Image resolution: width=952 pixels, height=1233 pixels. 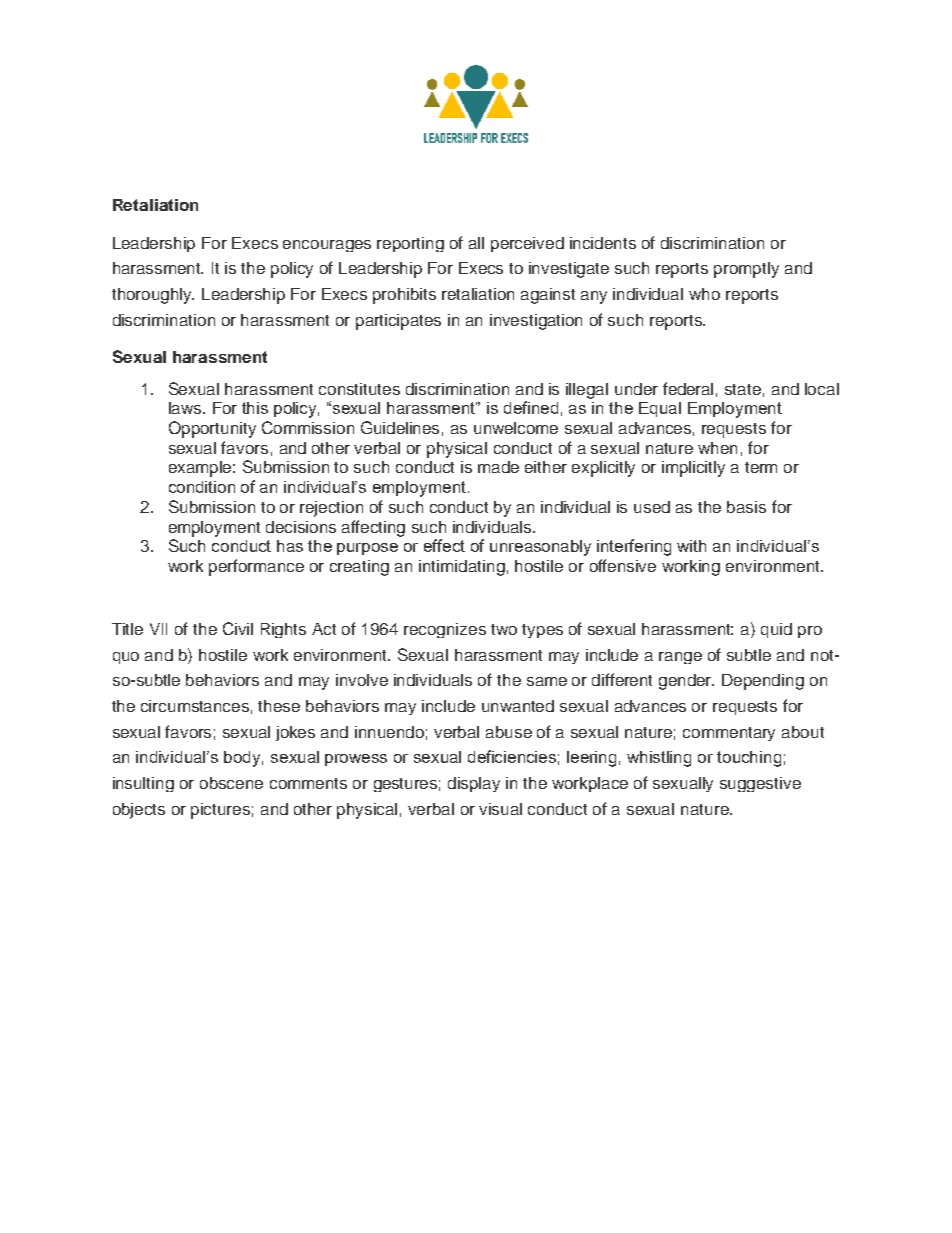 What do you see at coordinates (474, 784) in the screenshot?
I see `display` at bounding box center [474, 784].
